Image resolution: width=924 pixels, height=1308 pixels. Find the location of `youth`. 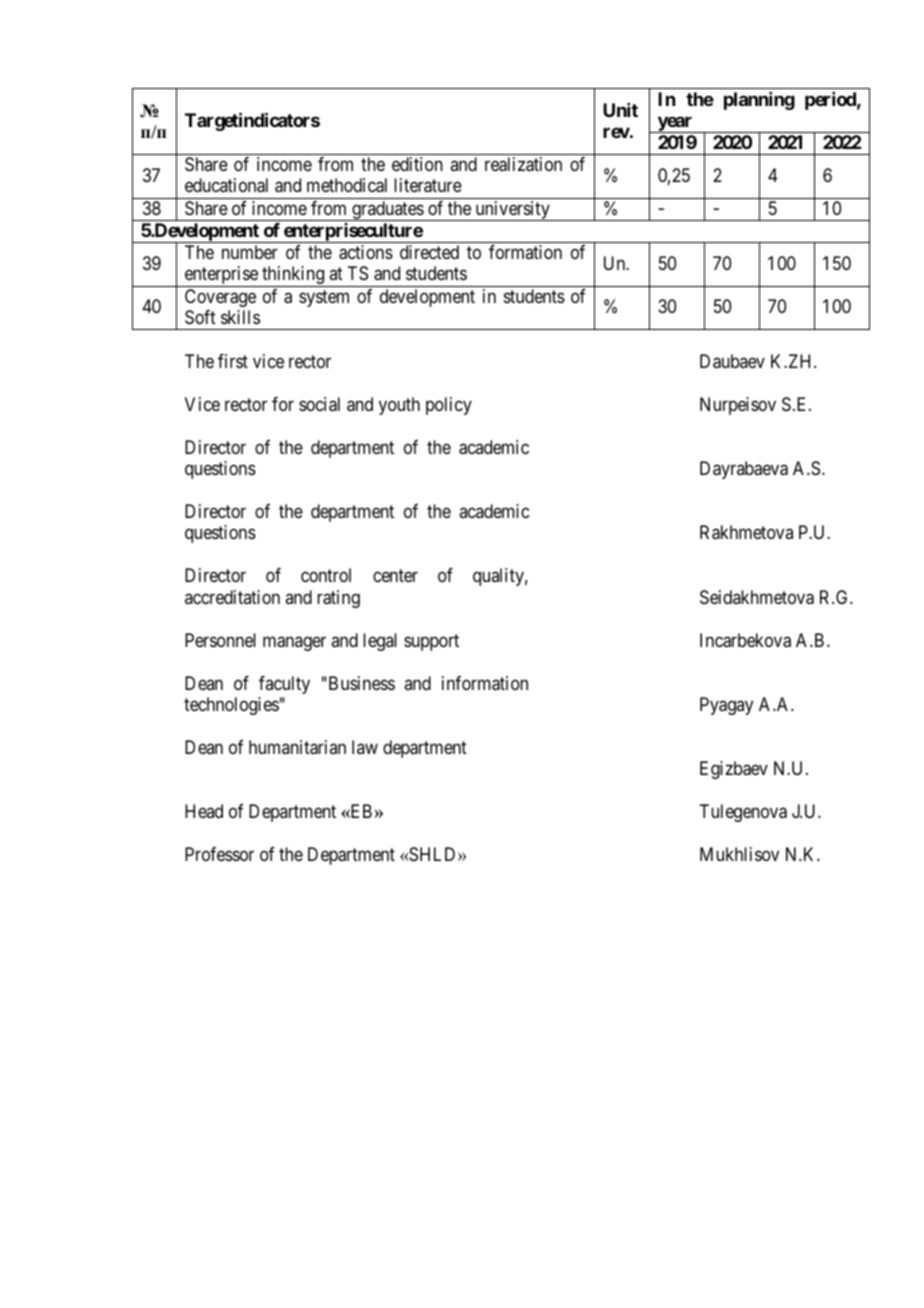

youth is located at coordinates (399, 406).
